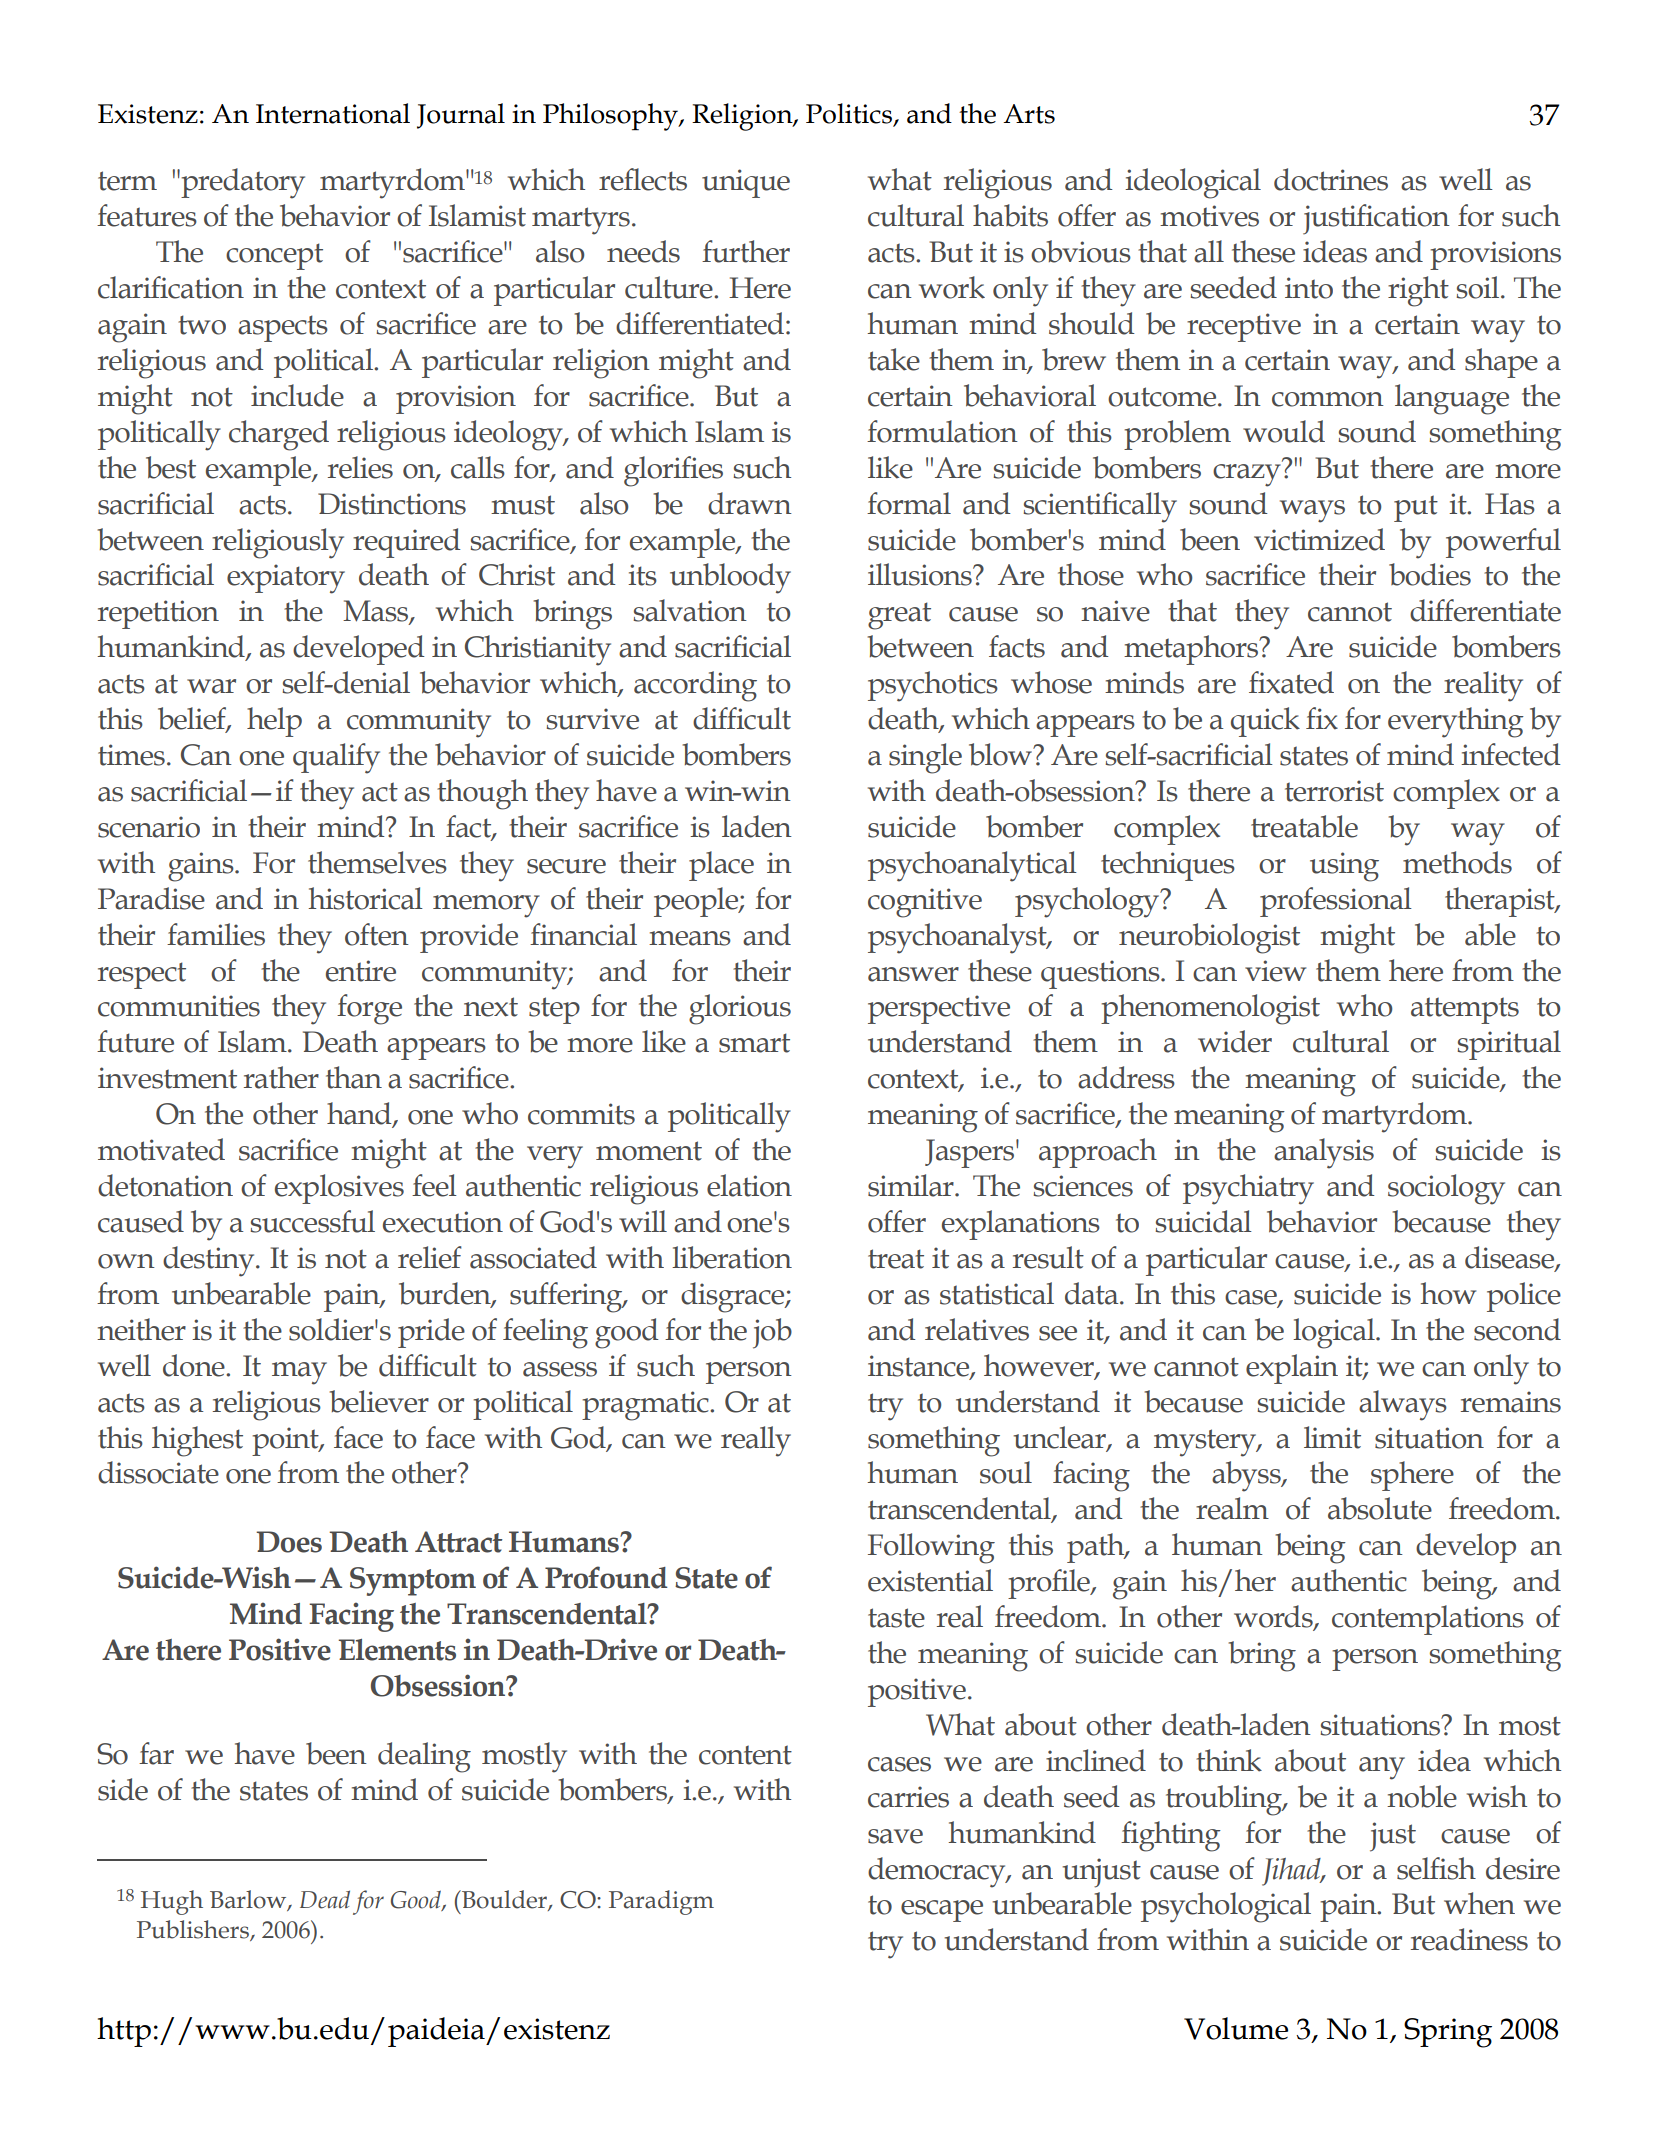  What do you see at coordinates (1331, 179) in the screenshot?
I see `doctrines` at bounding box center [1331, 179].
